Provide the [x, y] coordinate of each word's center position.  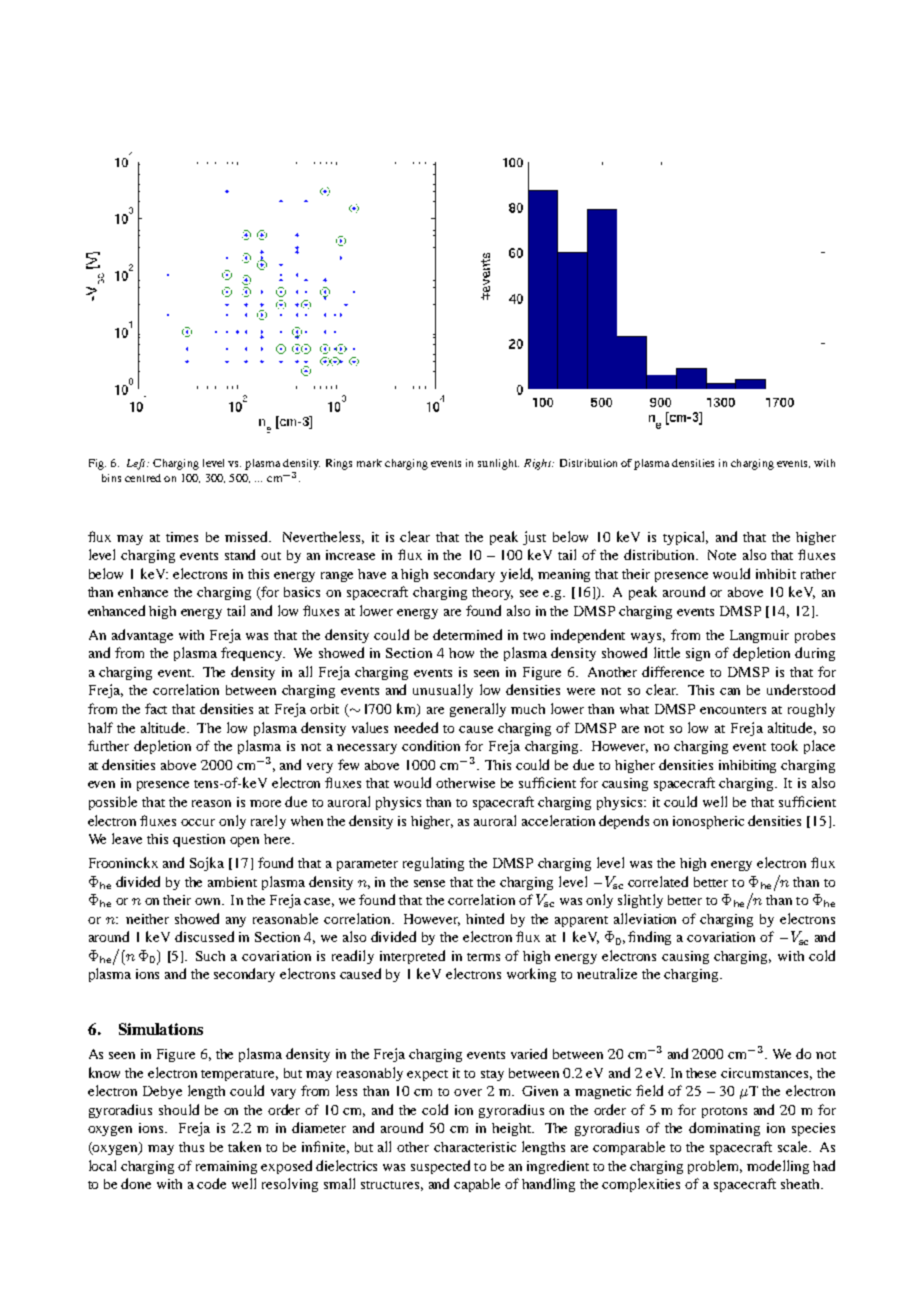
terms [483, 957]
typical [685, 538]
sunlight [498, 464]
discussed [204, 936]
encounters [733, 710]
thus [191, 1147]
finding [649, 938]
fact [156, 708]
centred [143, 478]
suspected [440, 1167]
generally [478, 710]
